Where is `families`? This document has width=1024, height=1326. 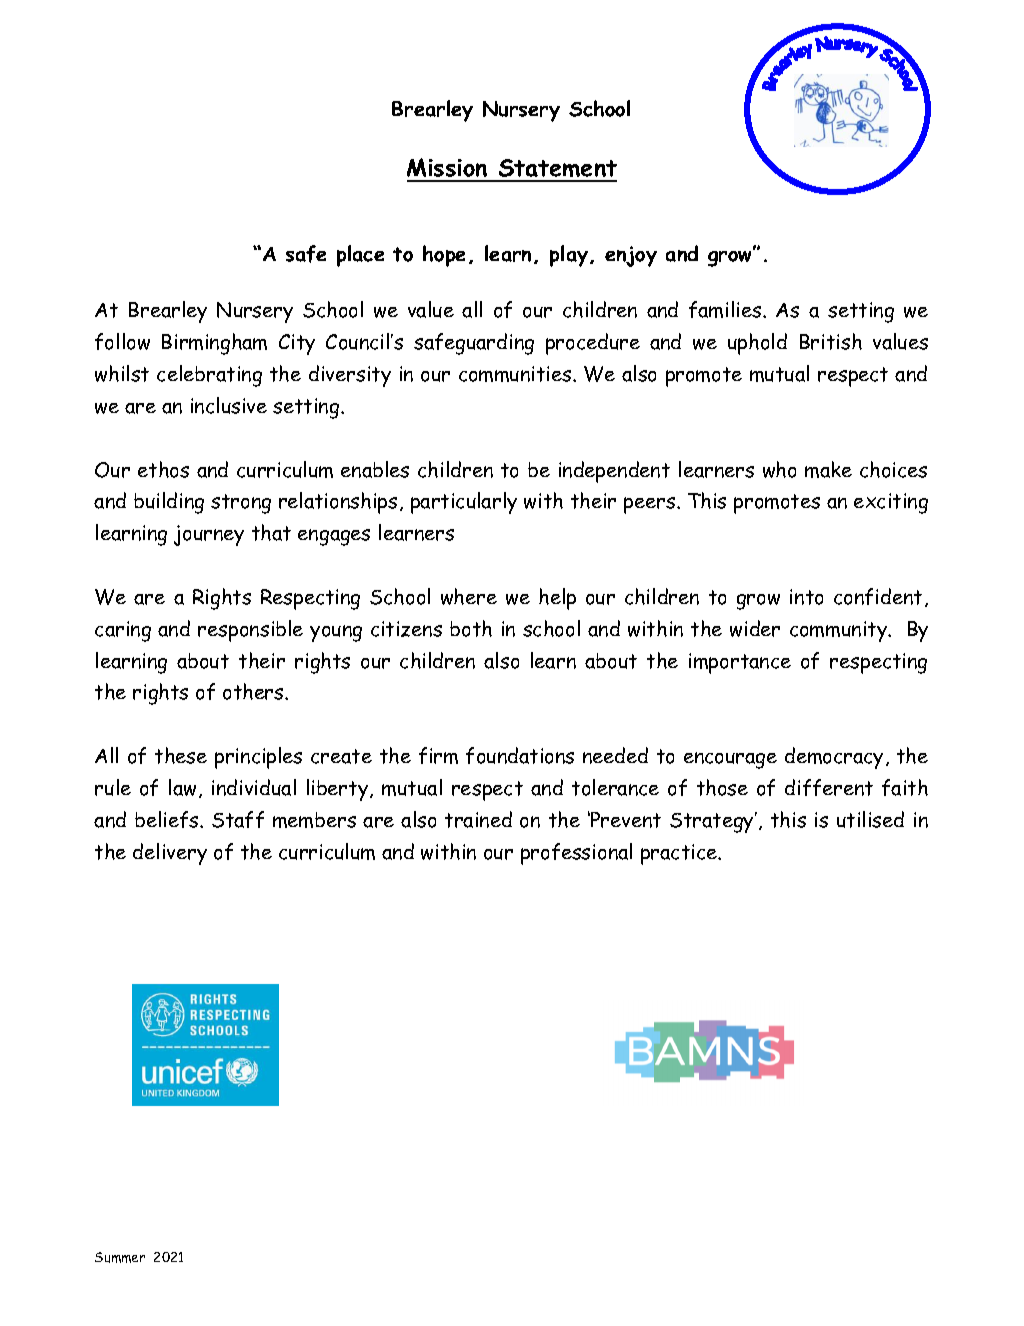
families is located at coordinates (726, 309).
